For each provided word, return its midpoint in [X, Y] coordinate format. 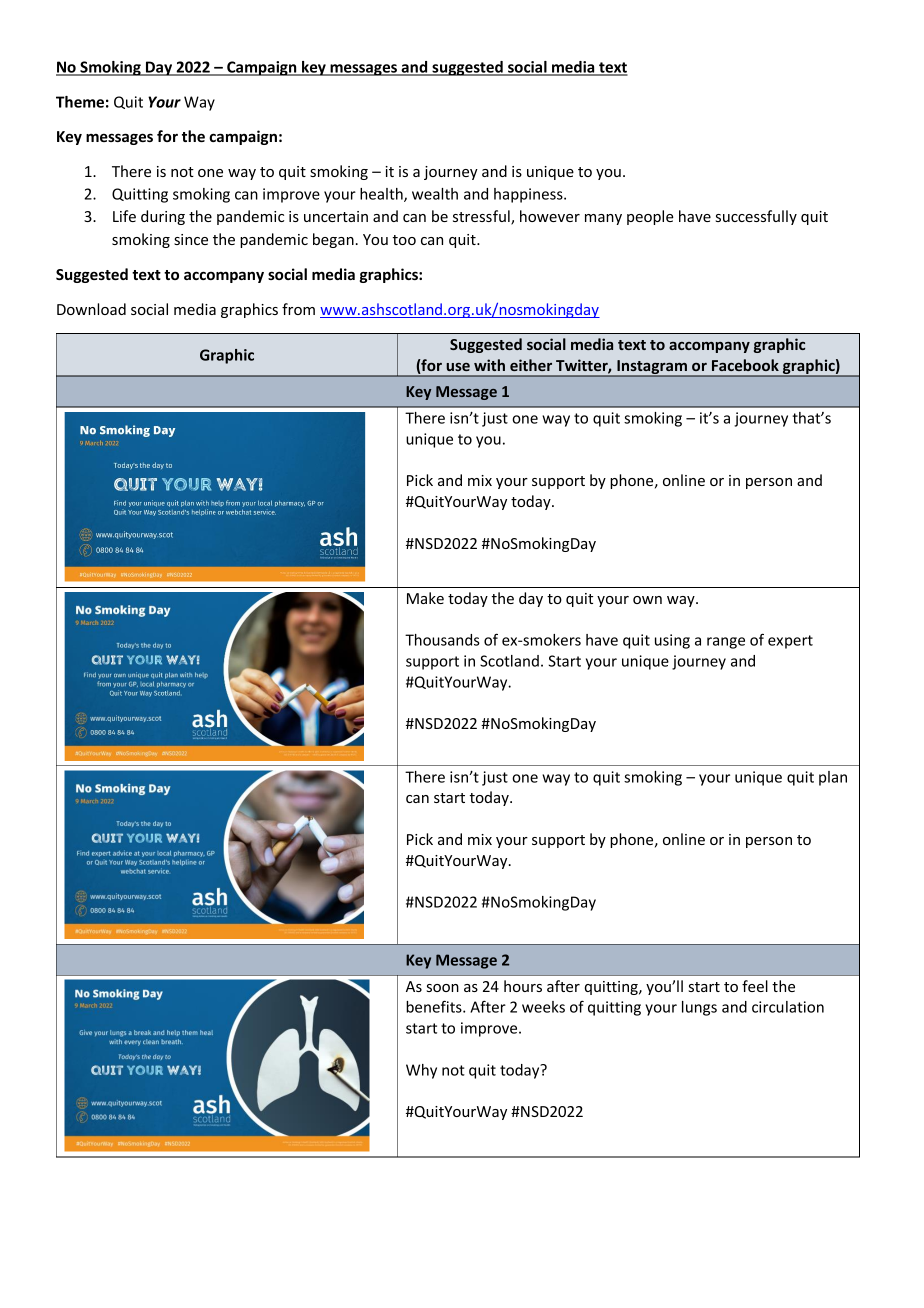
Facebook [745, 365]
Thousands [442, 640]
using [672, 641]
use [458, 367]
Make [425, 598]
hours [523, 986]
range [726, 643]
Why [421, 1071]
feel [755, 986]
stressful [482, 217]
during [163, 217]
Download [91, 309]
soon [443, 988]
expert [790, 642]
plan [833, 778]
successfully [756, 217]
